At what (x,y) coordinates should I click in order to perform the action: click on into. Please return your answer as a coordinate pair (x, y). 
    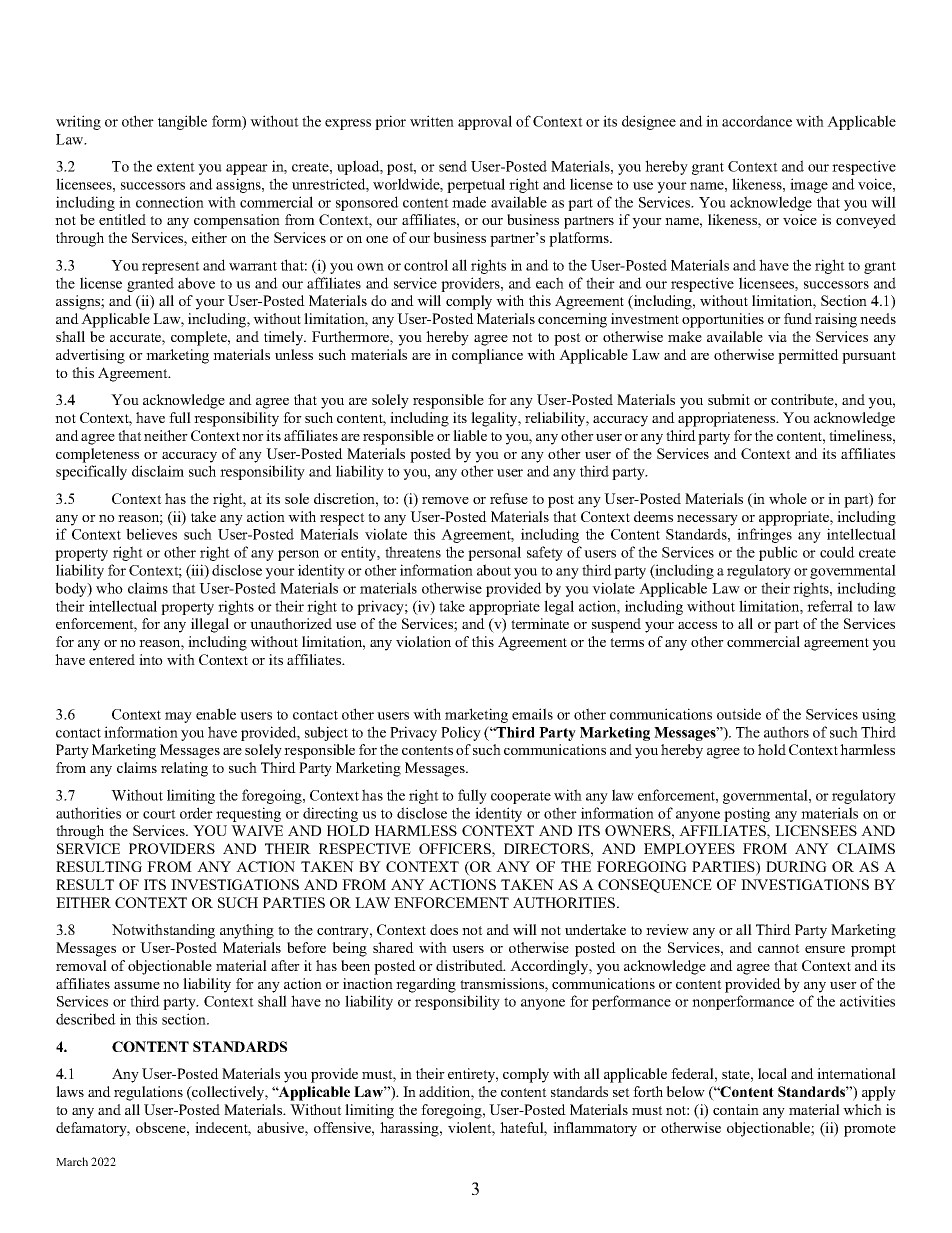
    Looking at the image, I should click on (151, 659).
